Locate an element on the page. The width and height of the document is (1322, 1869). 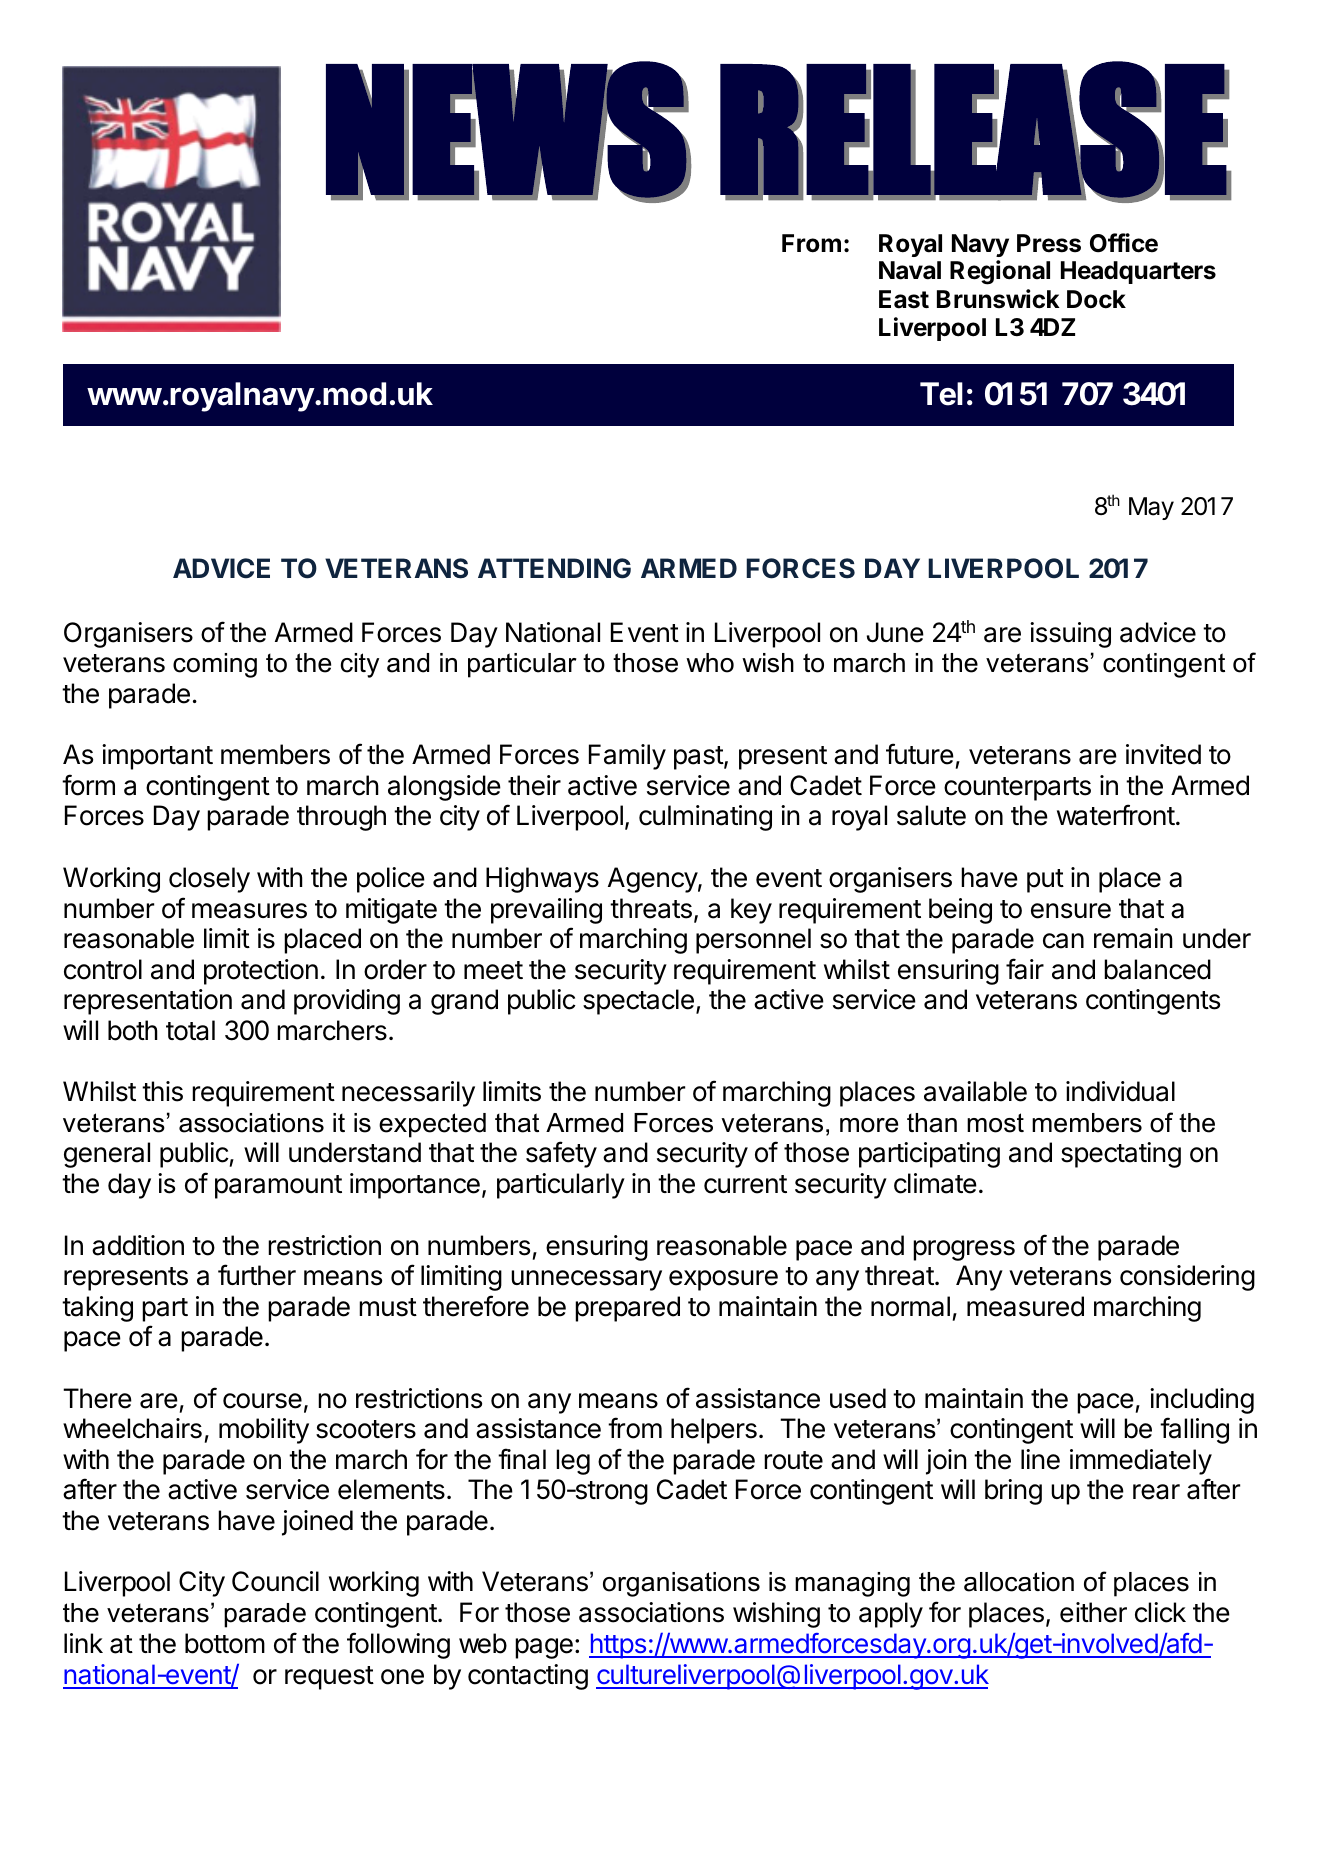
important is located at coordinates (157, 757).
